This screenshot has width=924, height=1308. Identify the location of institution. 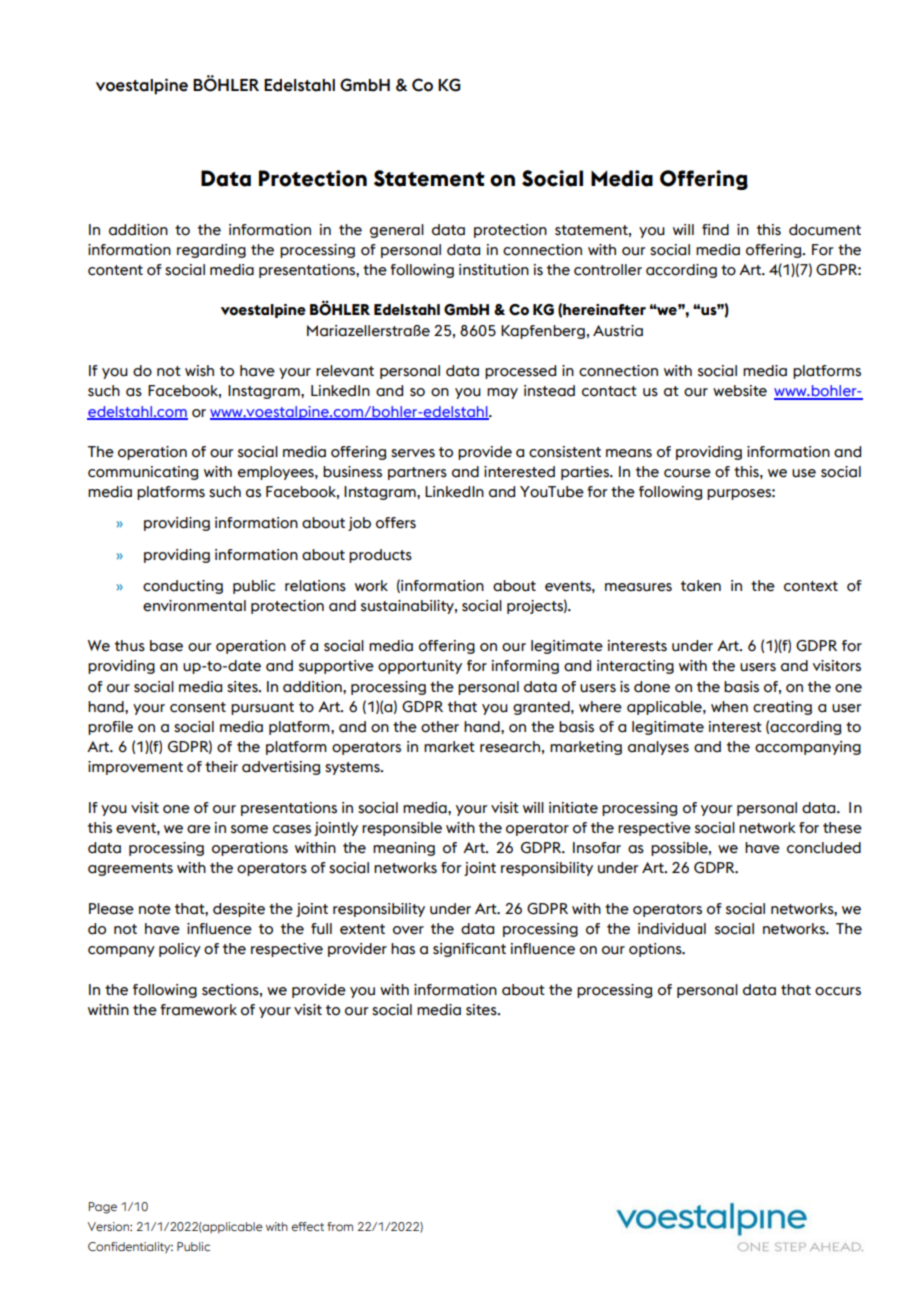
(494, 270).
